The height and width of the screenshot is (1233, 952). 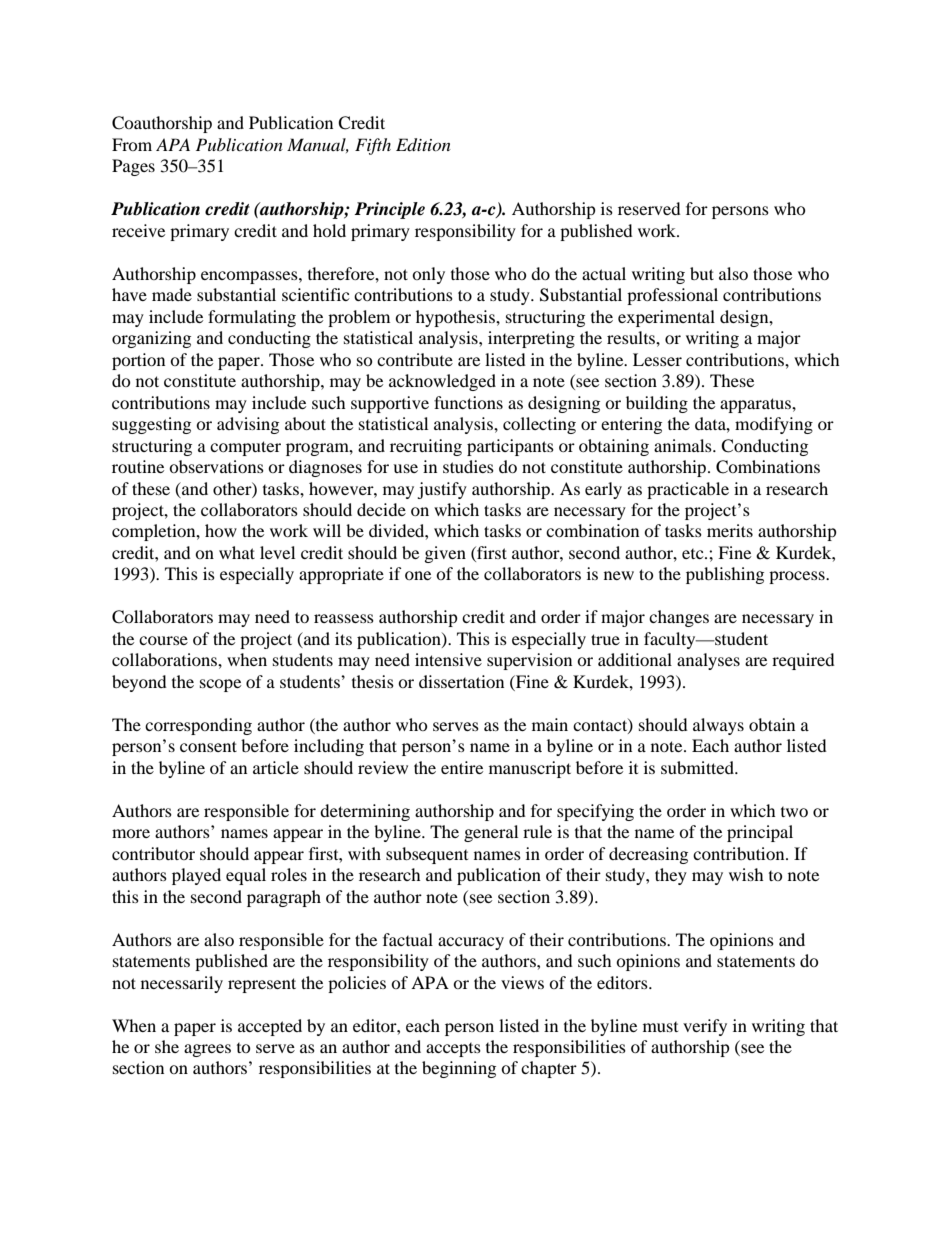 What do you see at coordinates (491, 833) in the screenshot?
I see `general` at bounding box center [491, 833].
